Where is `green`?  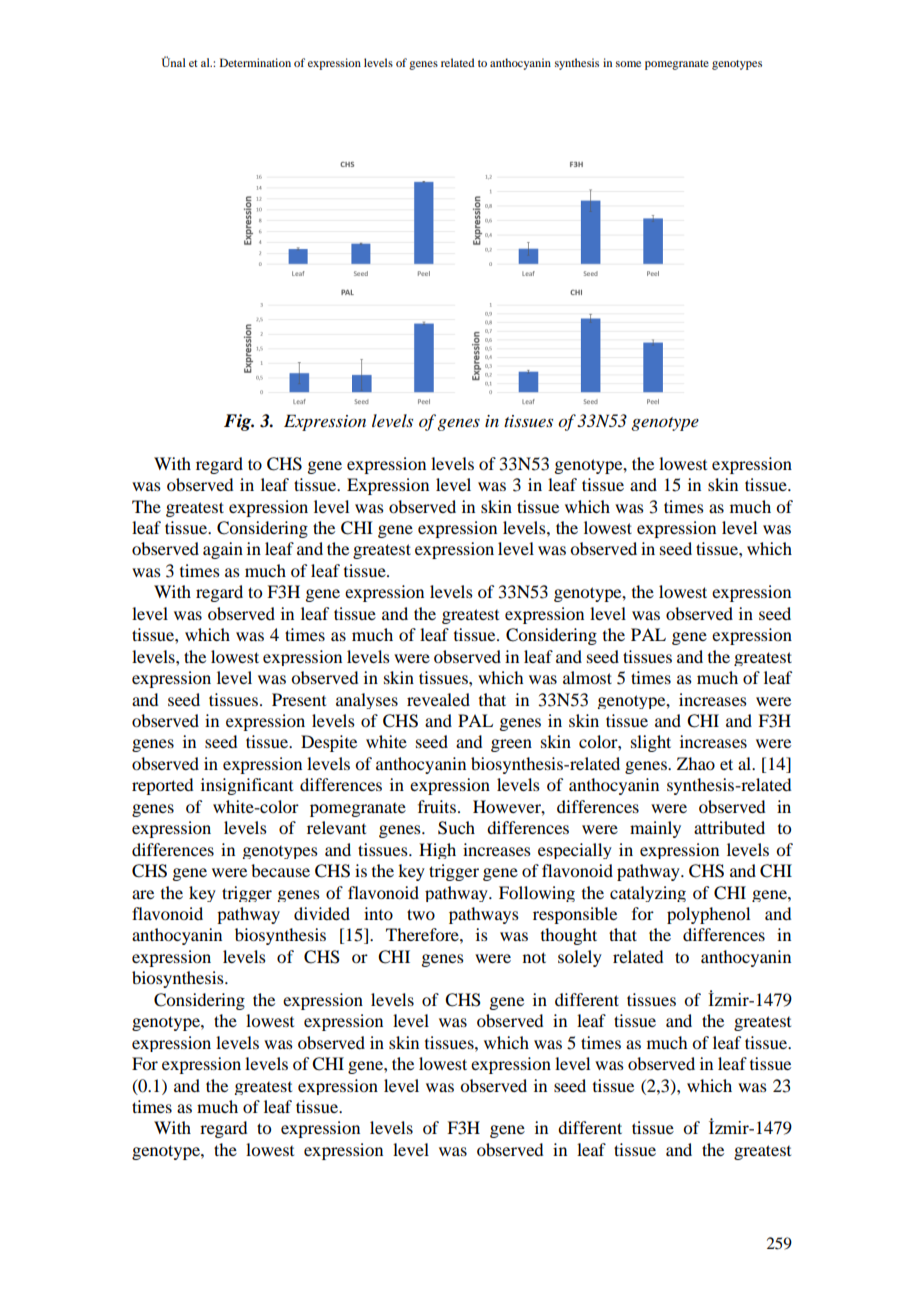
green is located at coordinates (511, 745).
